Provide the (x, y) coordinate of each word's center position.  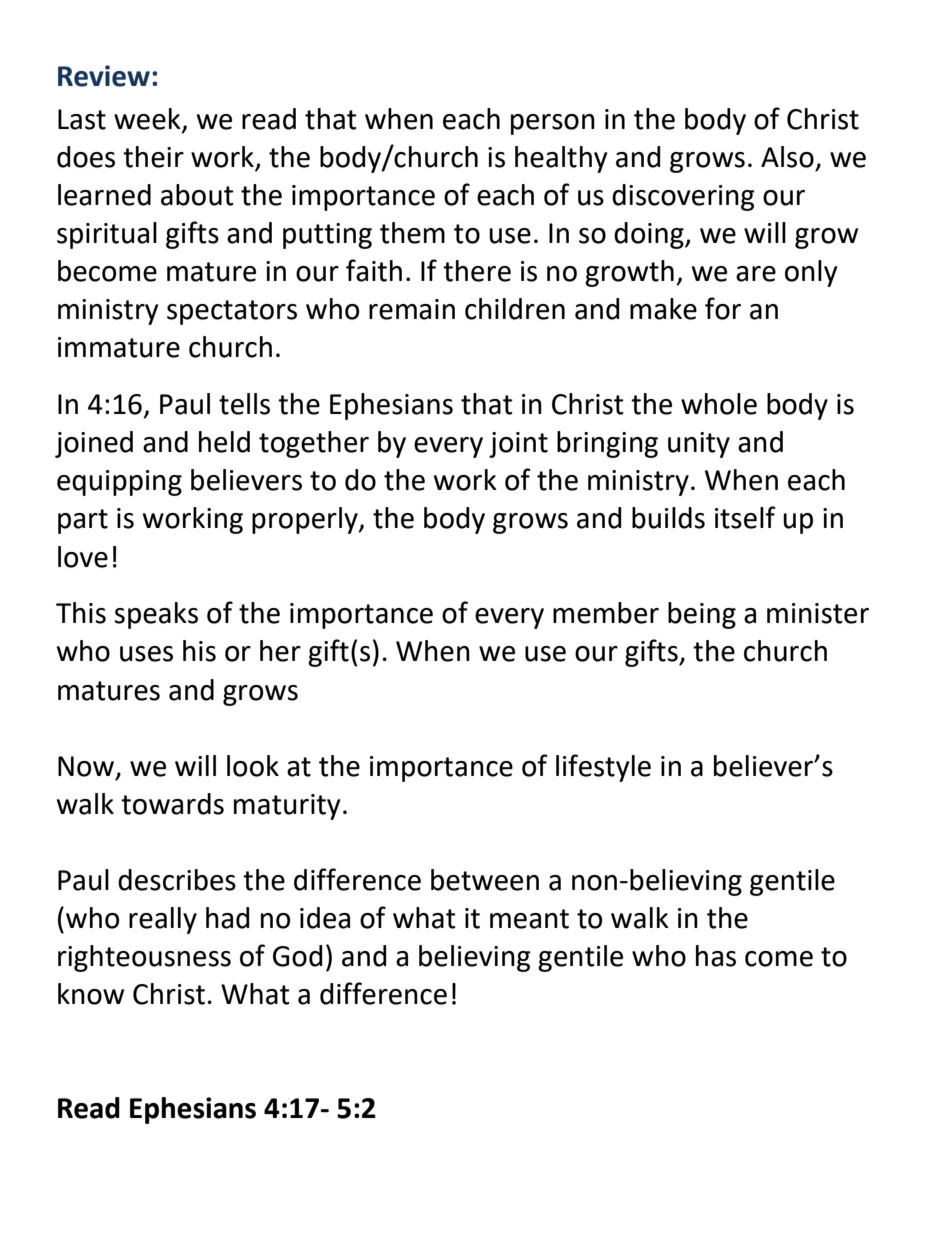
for (723, 308)
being (702, 615)
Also (787, 157)
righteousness (144, 958)
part (83, 521)
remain (412, 309)
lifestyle (603, 768)
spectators (232, 312)
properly (306, 520)
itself (745, 517)
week (148, 120)
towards (172, 804)
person (553, 124)
